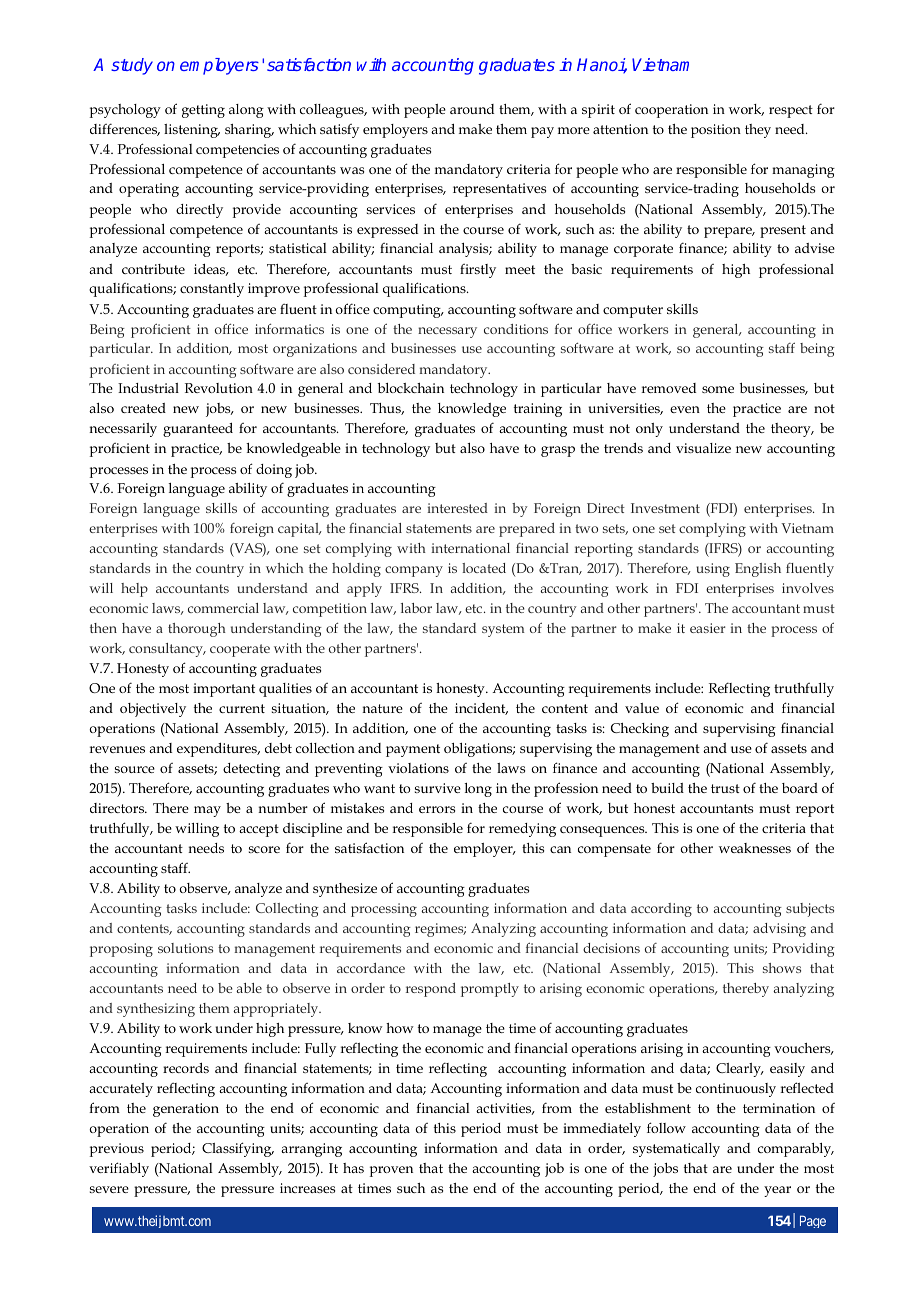 The image size is (924, 1308). Describe the element at coordinates (703, 448) in the screenshot. I see `visualize` at that location.
